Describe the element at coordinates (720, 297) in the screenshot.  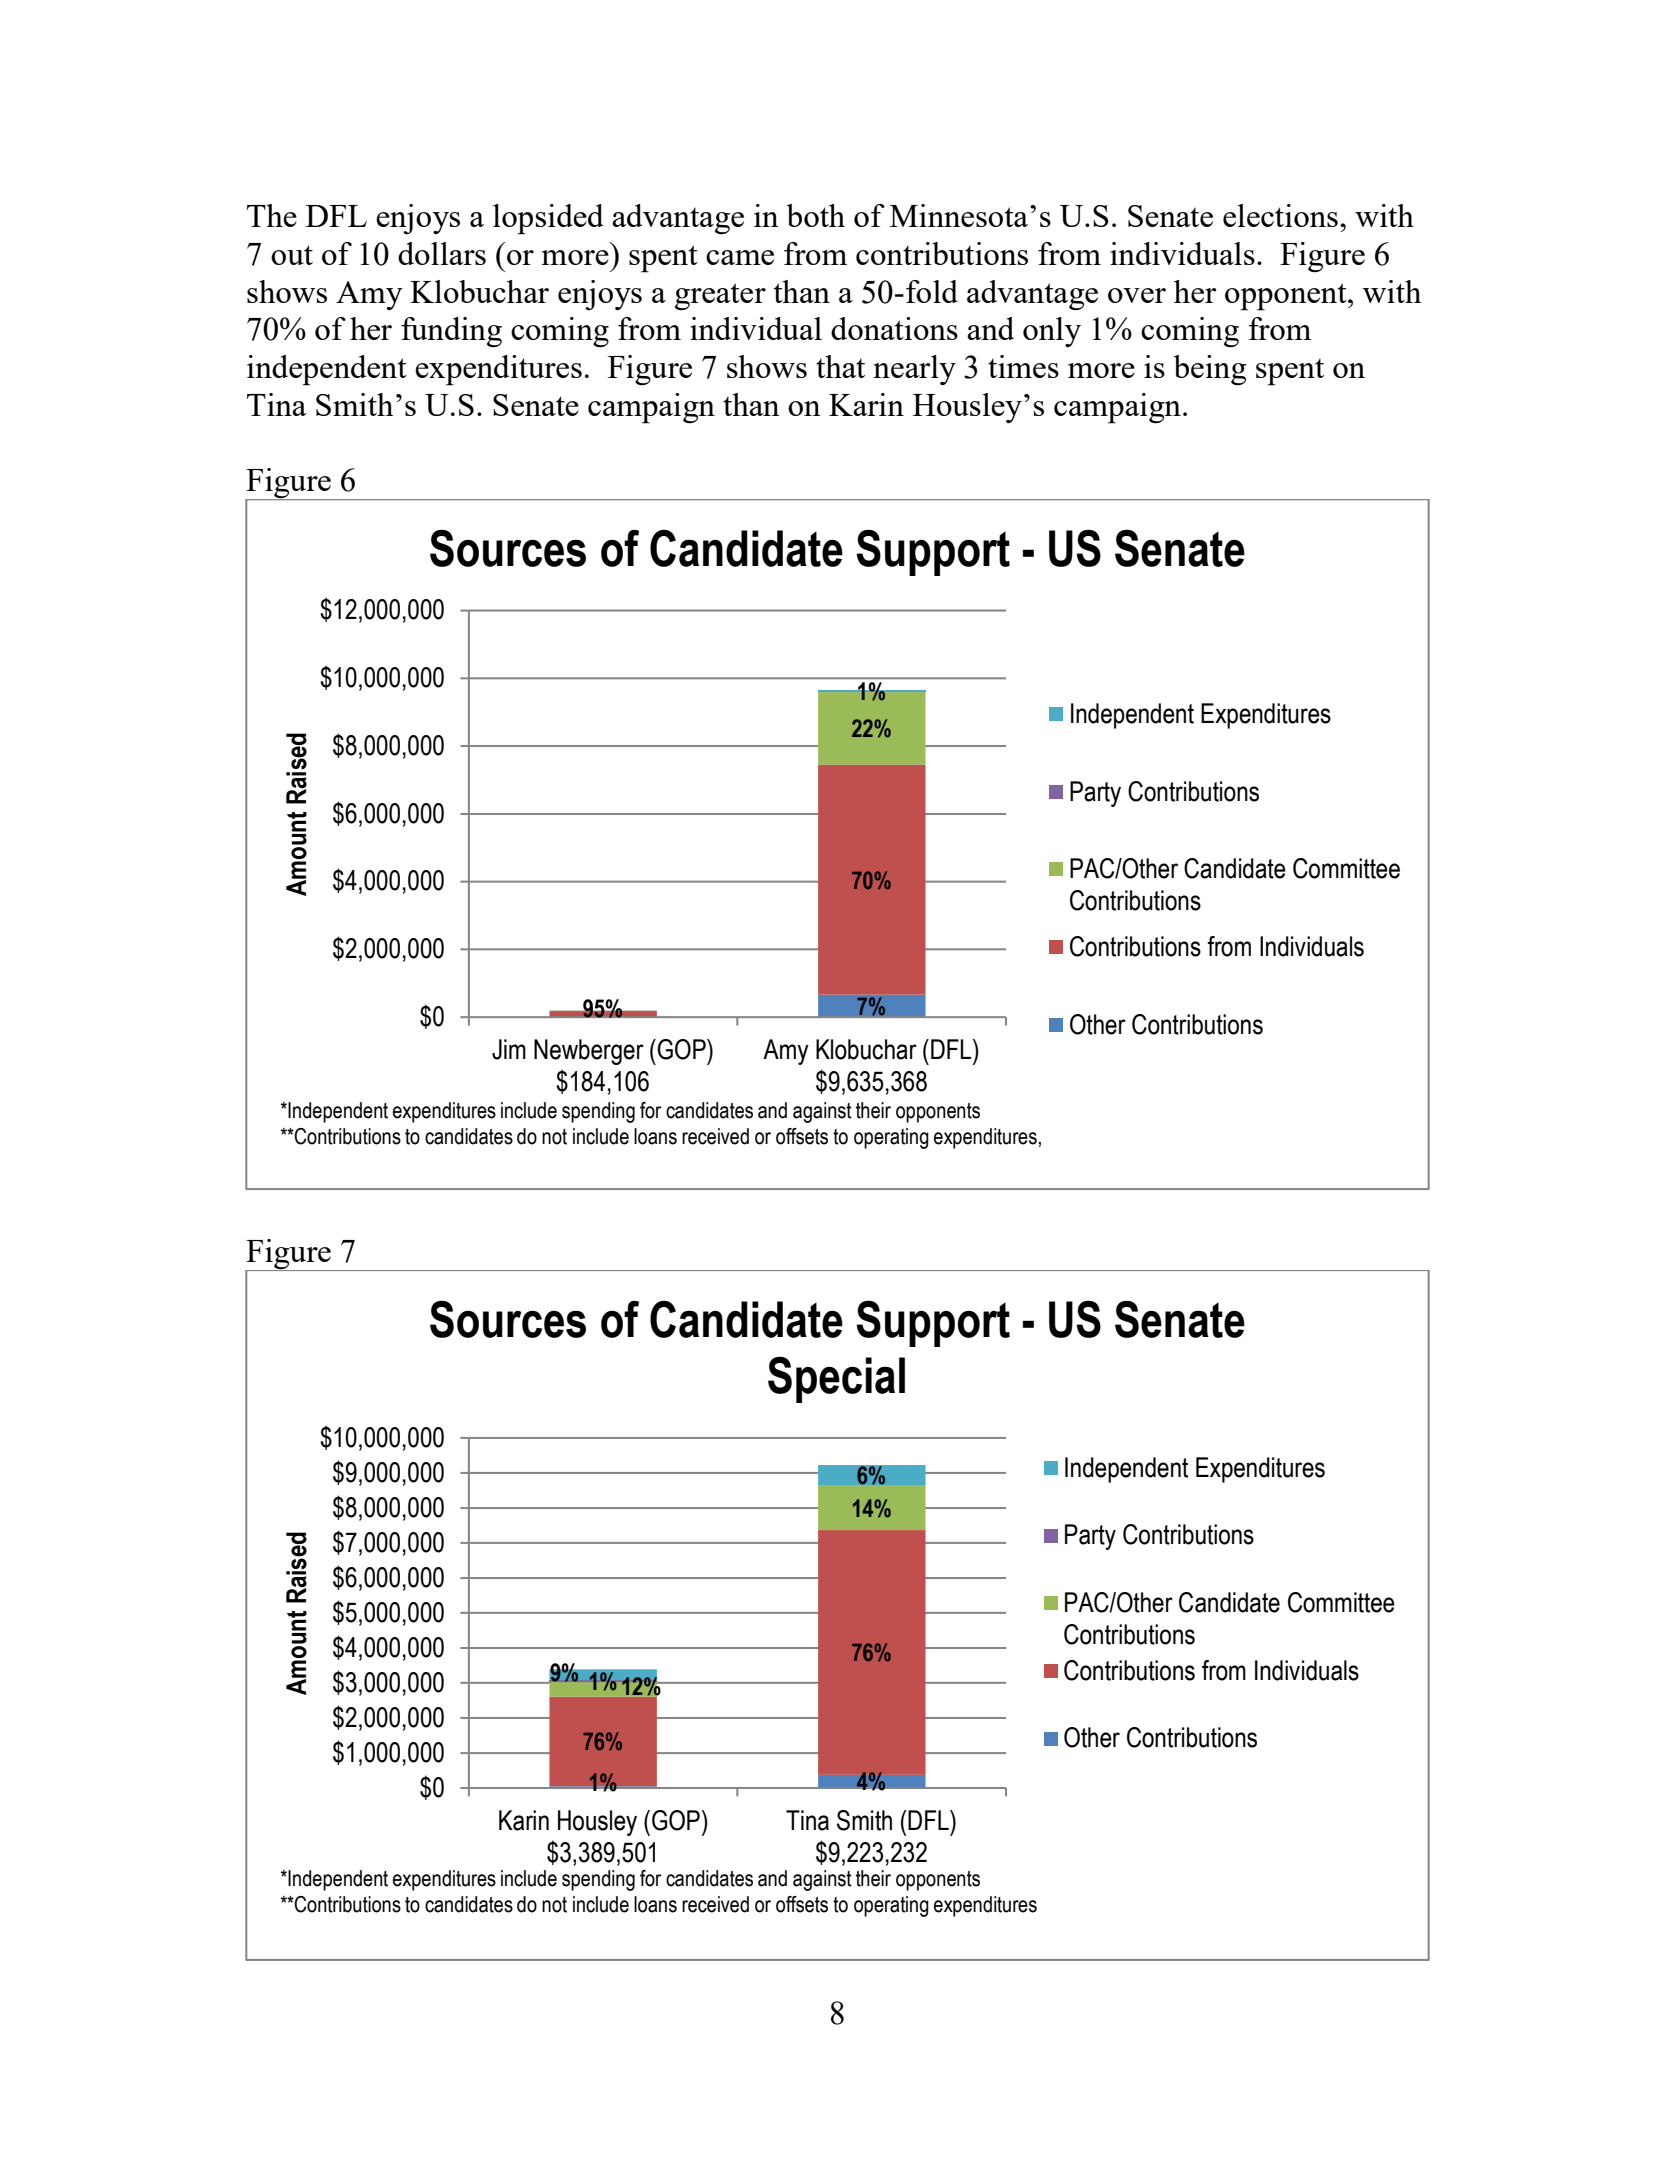
I see `greater` at that location.
